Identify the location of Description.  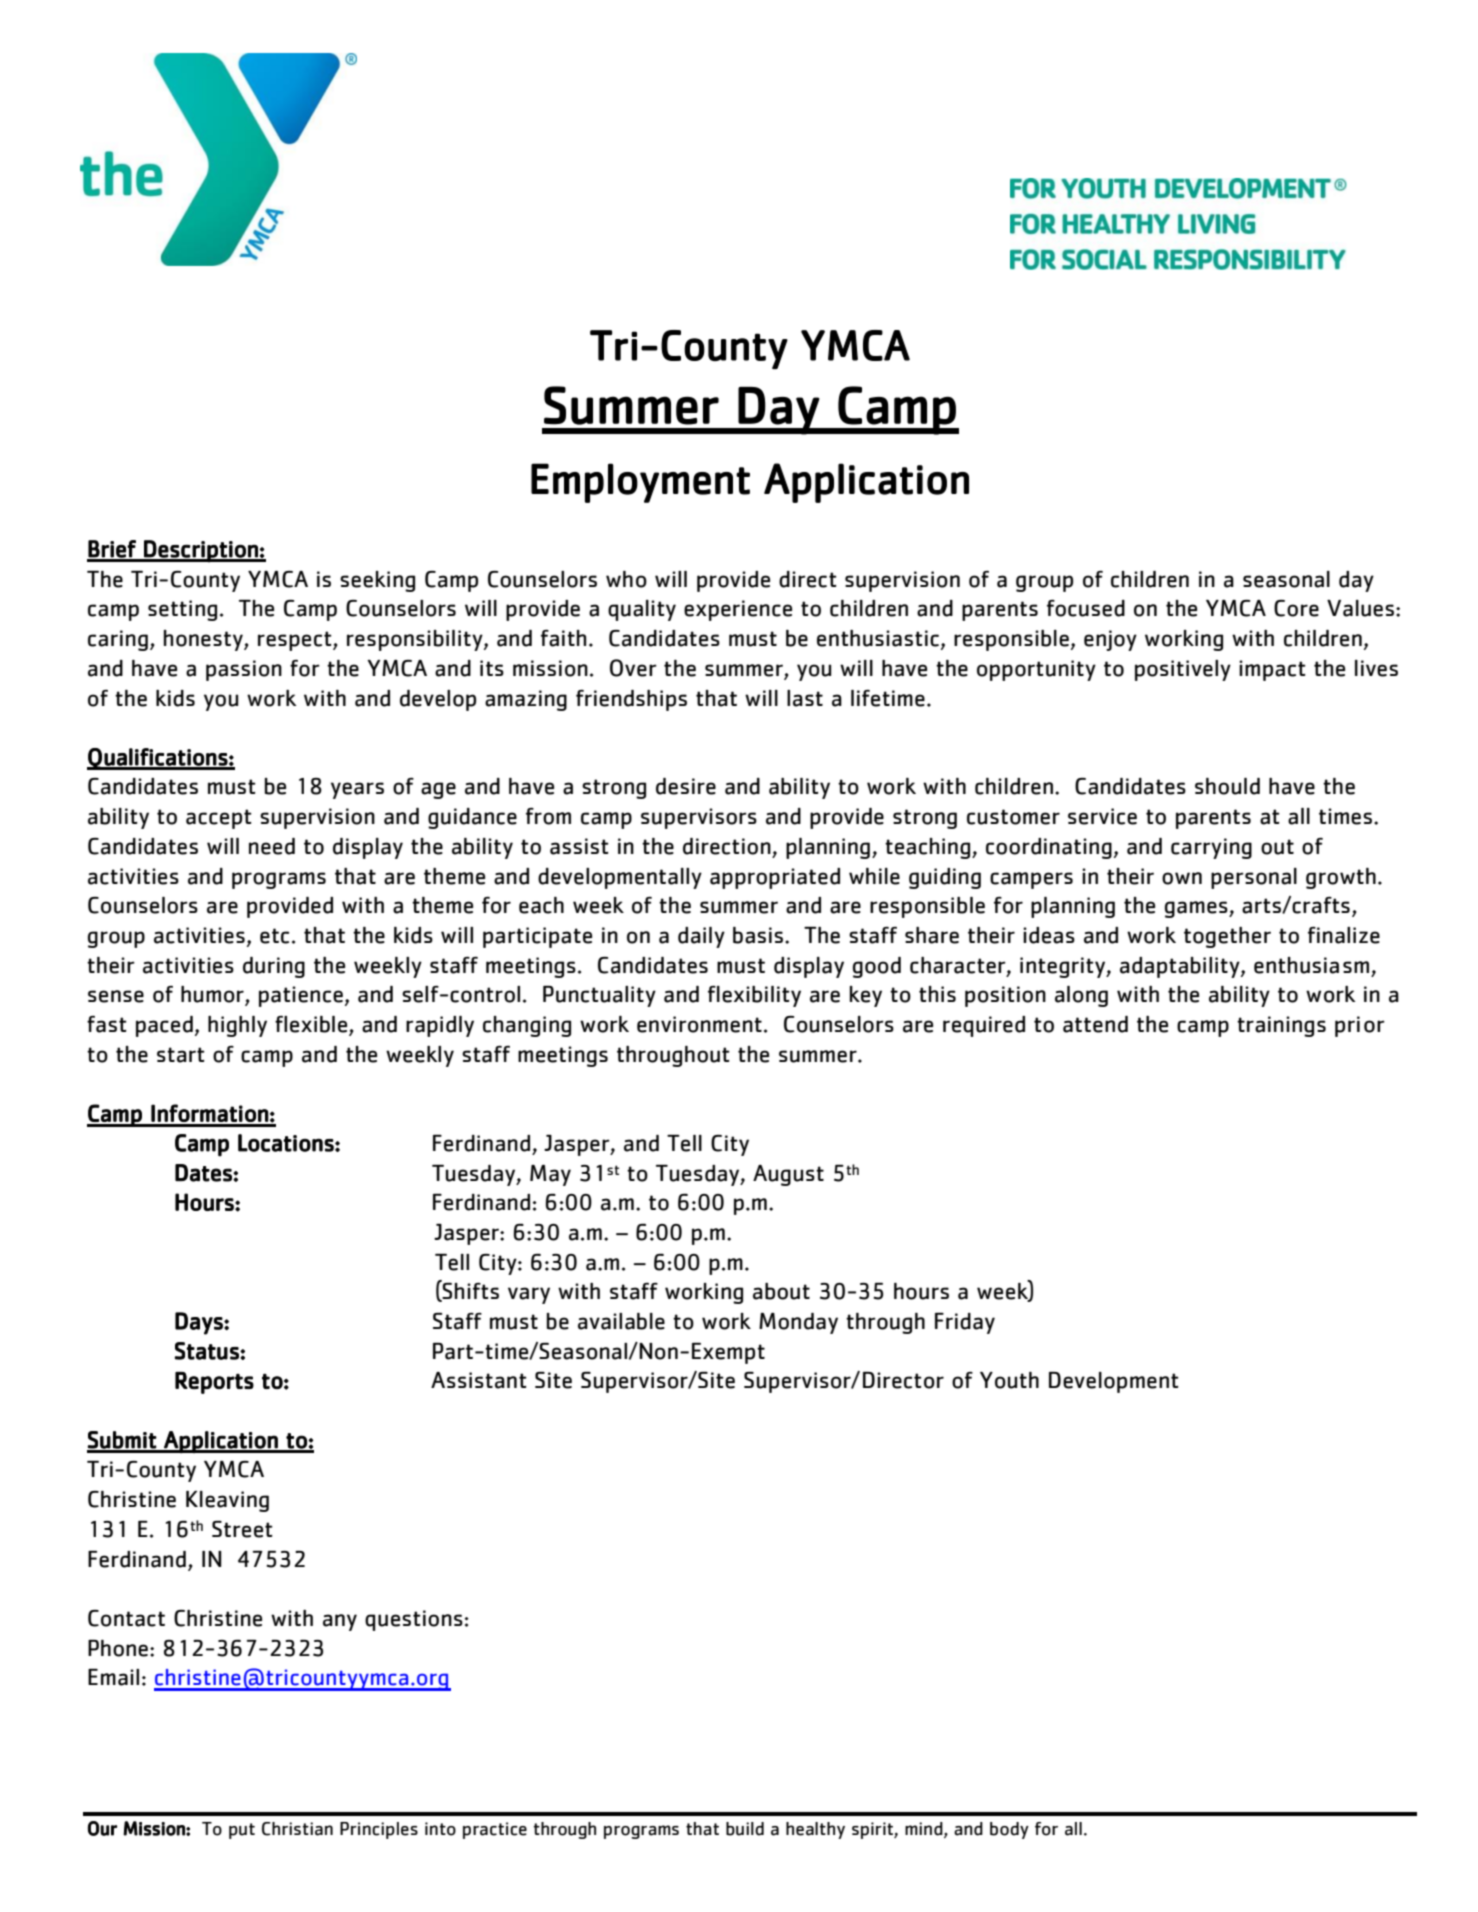
(201, 551).
